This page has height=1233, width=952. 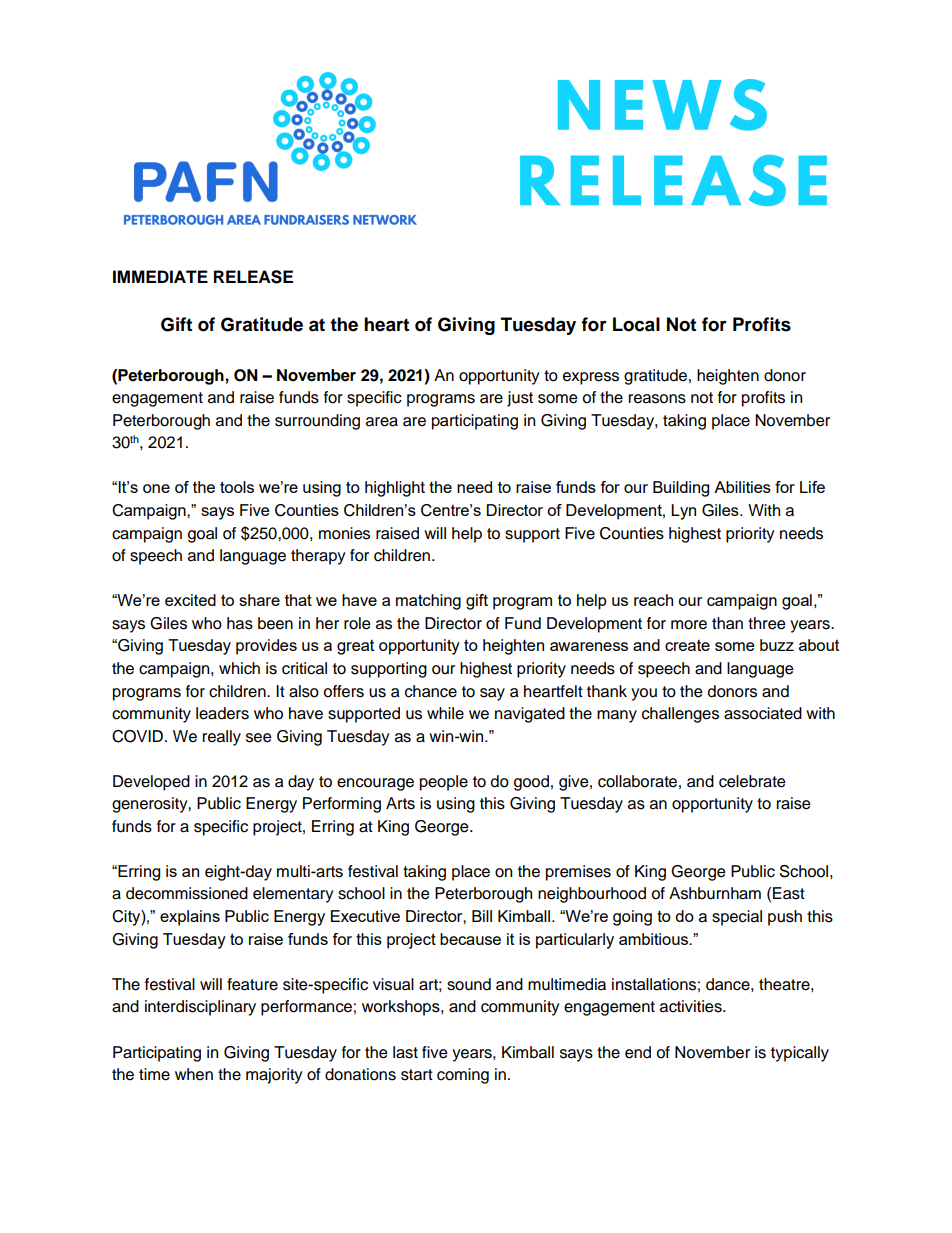 I want to click on excited, so click(x=190, y=600).
